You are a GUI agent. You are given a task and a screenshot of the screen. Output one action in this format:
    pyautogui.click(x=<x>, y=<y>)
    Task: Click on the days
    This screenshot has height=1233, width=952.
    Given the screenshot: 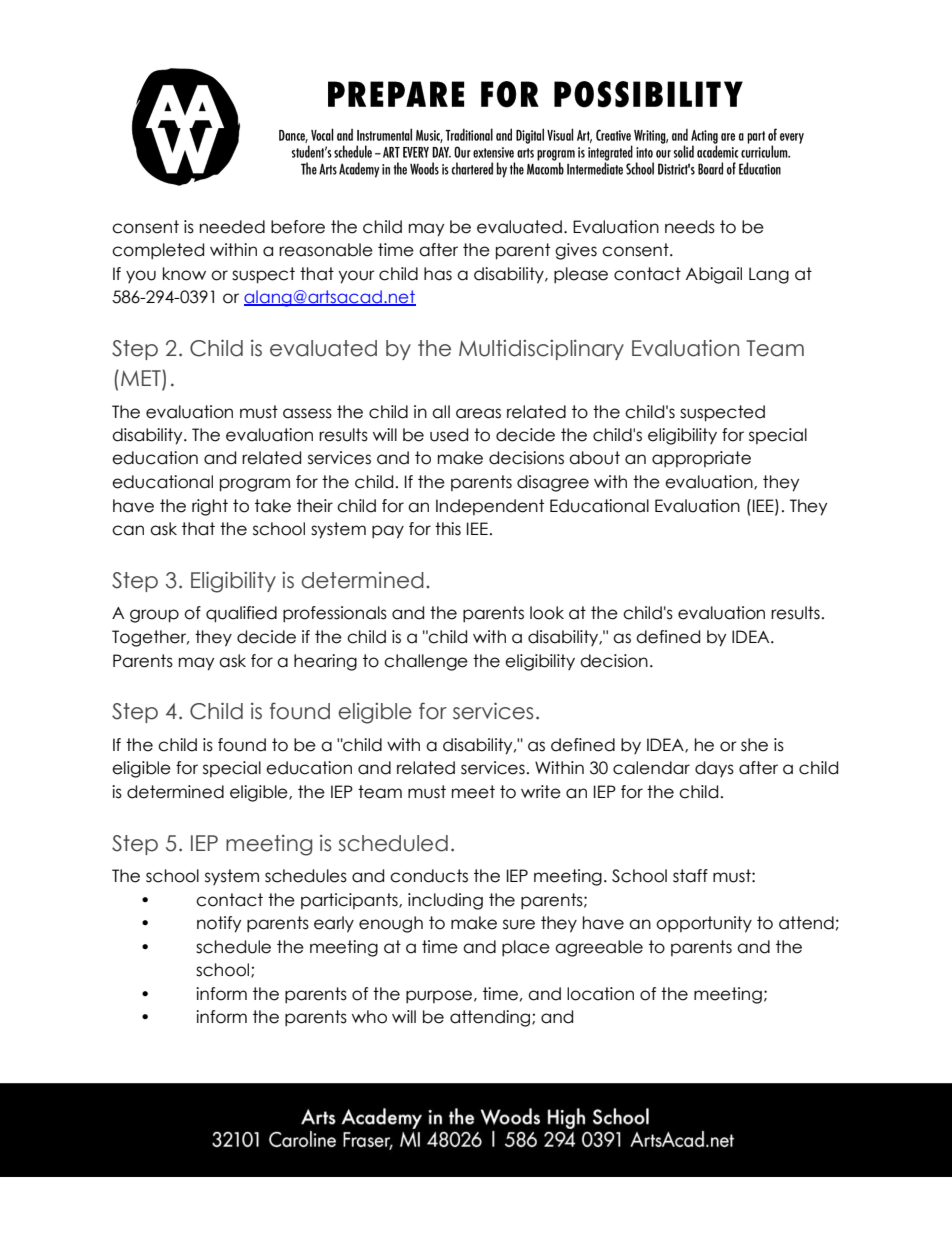 What is the action you would take?
    pyautogui.click(x=714, y=769)
